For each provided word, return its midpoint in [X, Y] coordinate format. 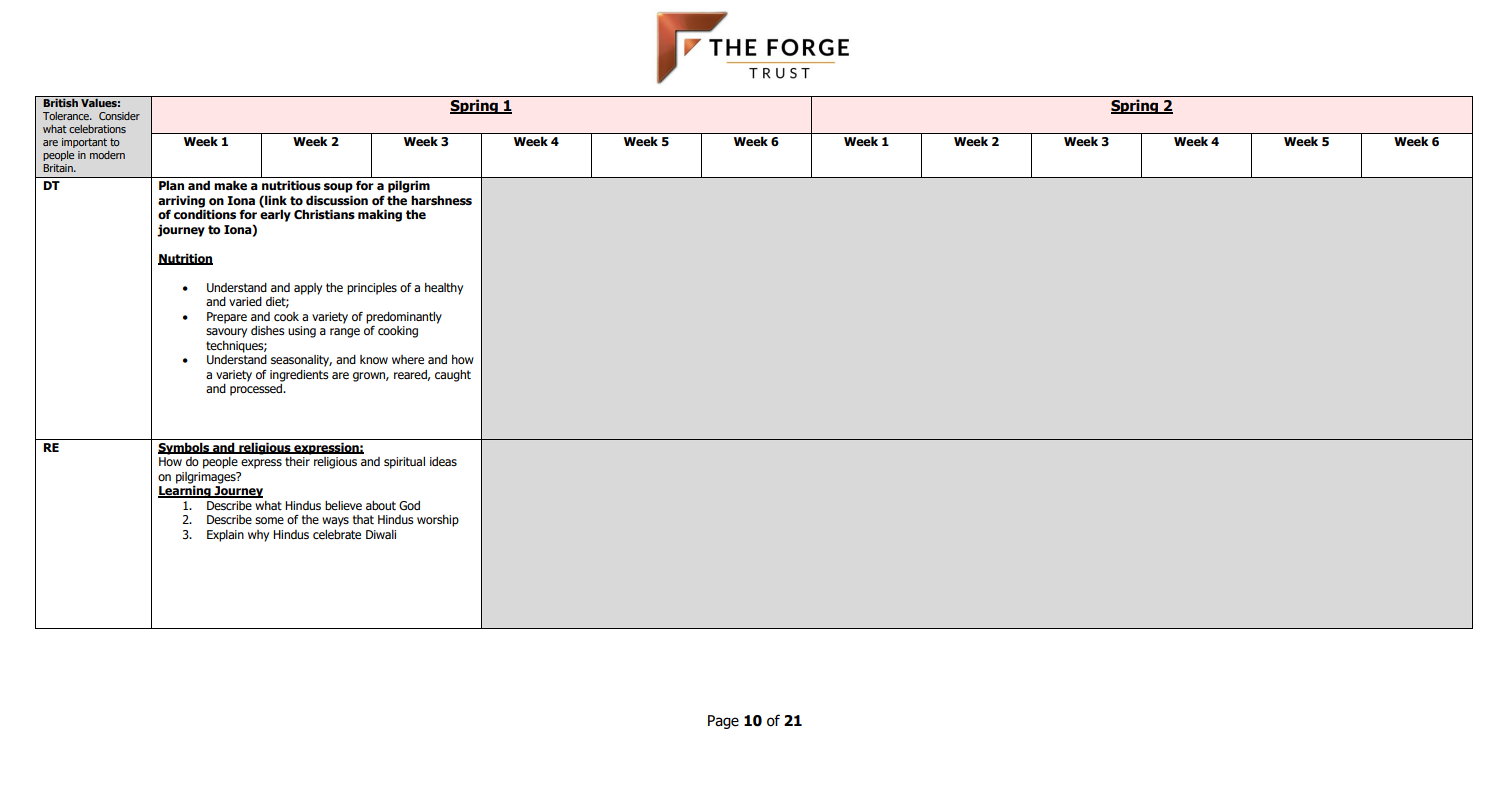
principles [372, 289]
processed [257, 390]
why [258, 536]
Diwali [381, 534]
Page [723, 722]
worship [438, 521]
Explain [225, 536]
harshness [441, 200]
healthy [444, 289]
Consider [119, 116]
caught [453, 376]
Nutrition [185, 259]
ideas [443, 461]
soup [338, 188]
